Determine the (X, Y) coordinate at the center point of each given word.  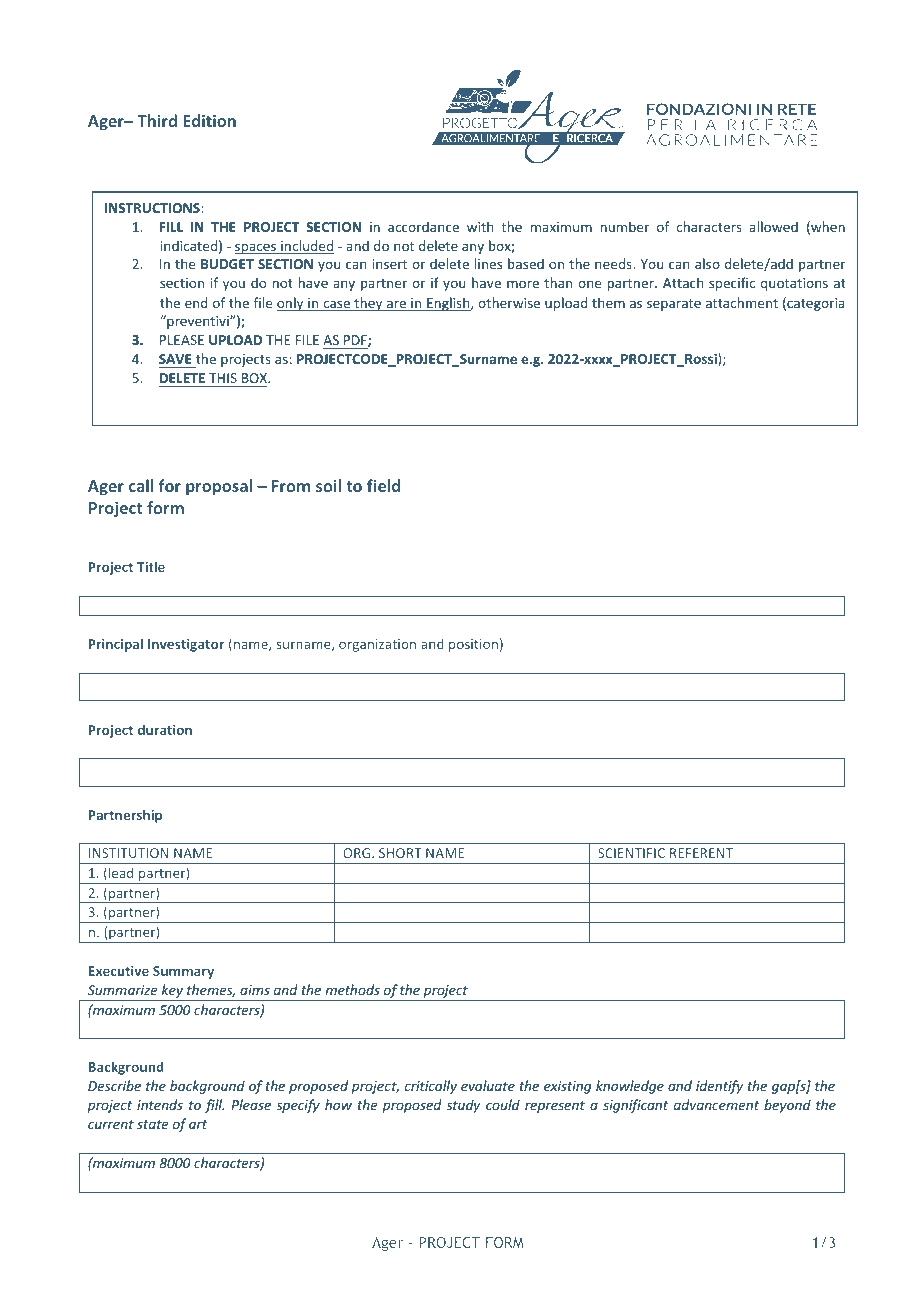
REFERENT (701, 853)
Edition (209, 120)
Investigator (186, 645)
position (473, 645)
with (480, 226)
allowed (774, 226)
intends (160, 1104)
